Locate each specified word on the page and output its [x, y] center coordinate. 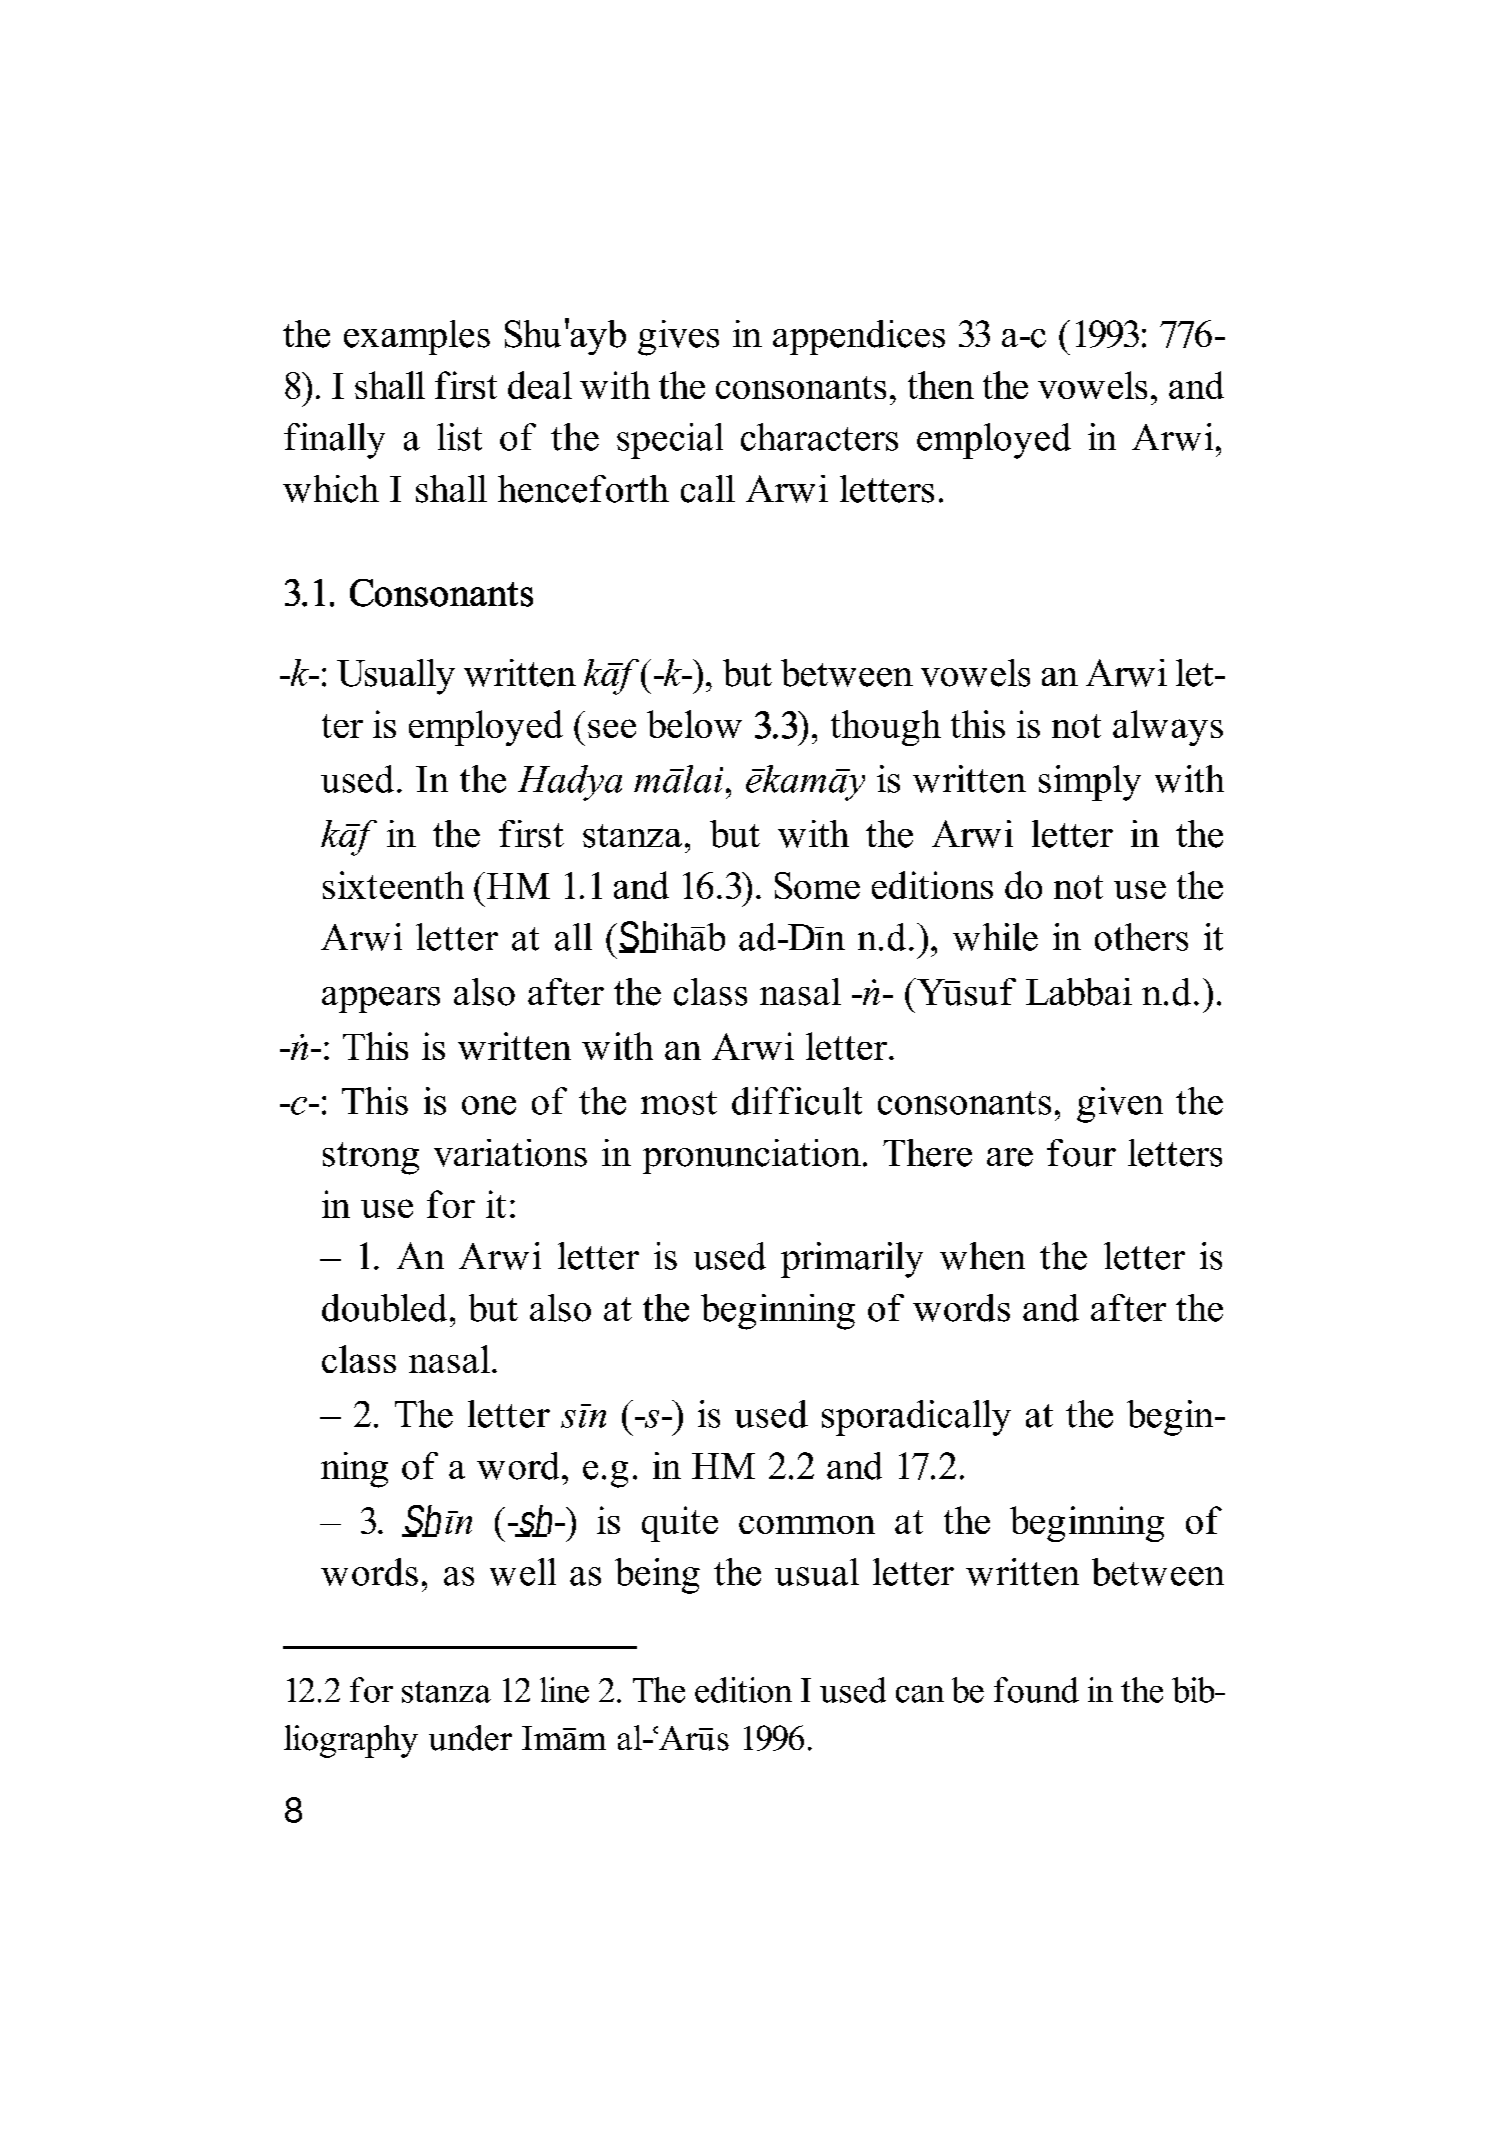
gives [678, 338]
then [941, 385]
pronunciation [752, 1156]
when [982, 1256]
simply [1090, 783]
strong [371, 1158]
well [523, 1572]
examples [417, 337]
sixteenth [393, 885]
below [694, 724]
